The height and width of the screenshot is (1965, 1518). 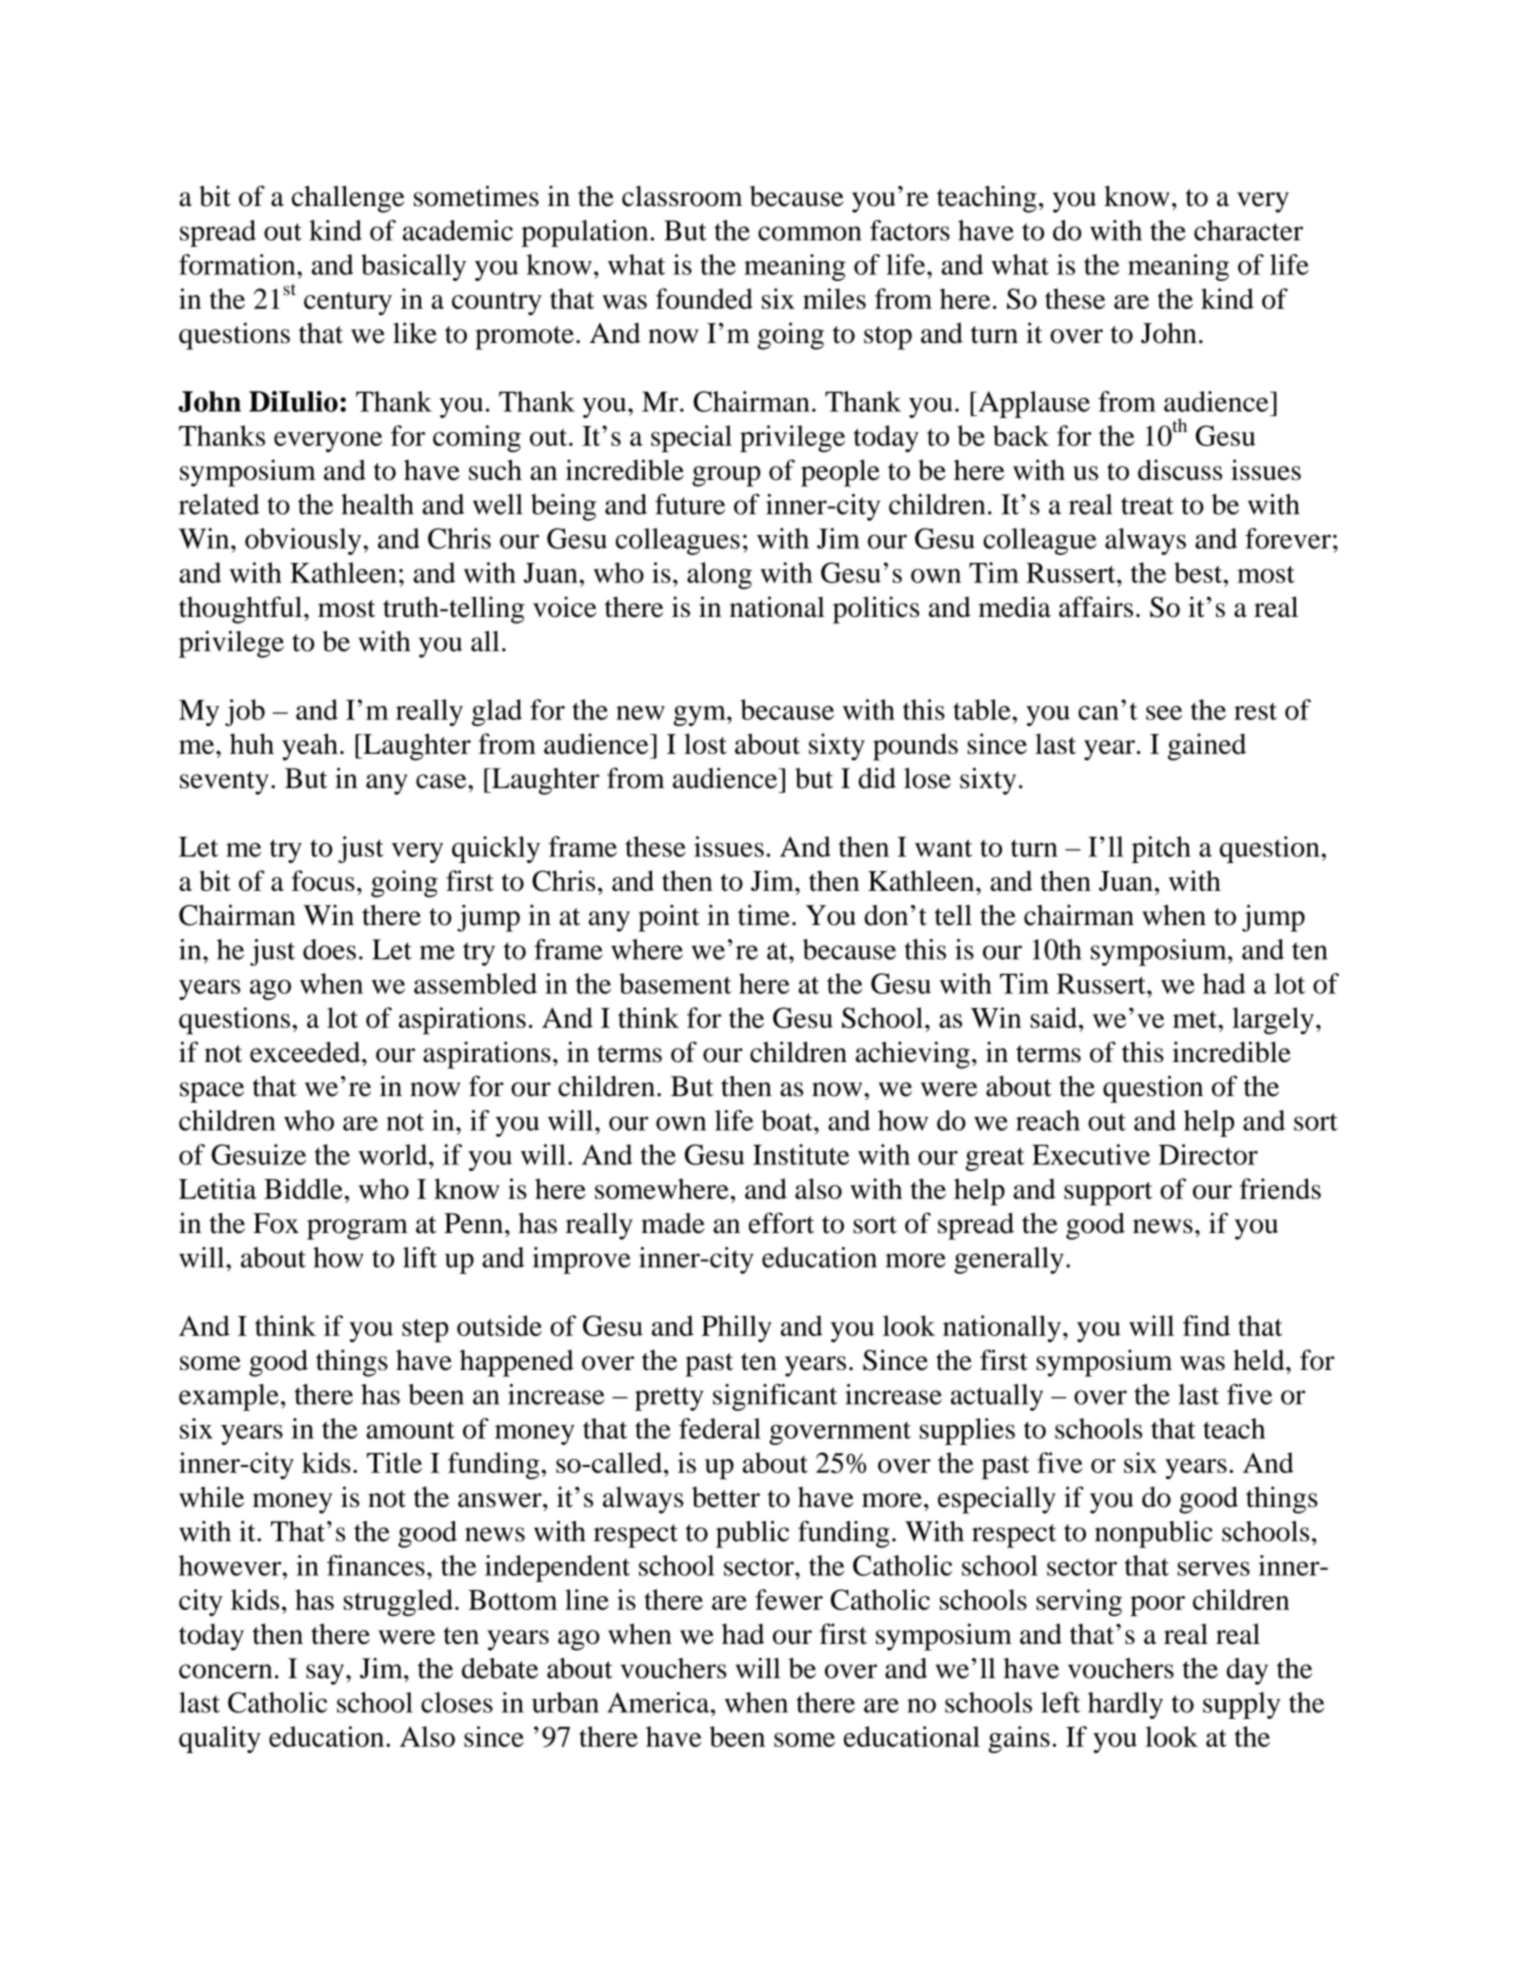 What do you see at coordinates (719, 575) in the screenshot?
I see `along` at bounding box center [719, 575].
